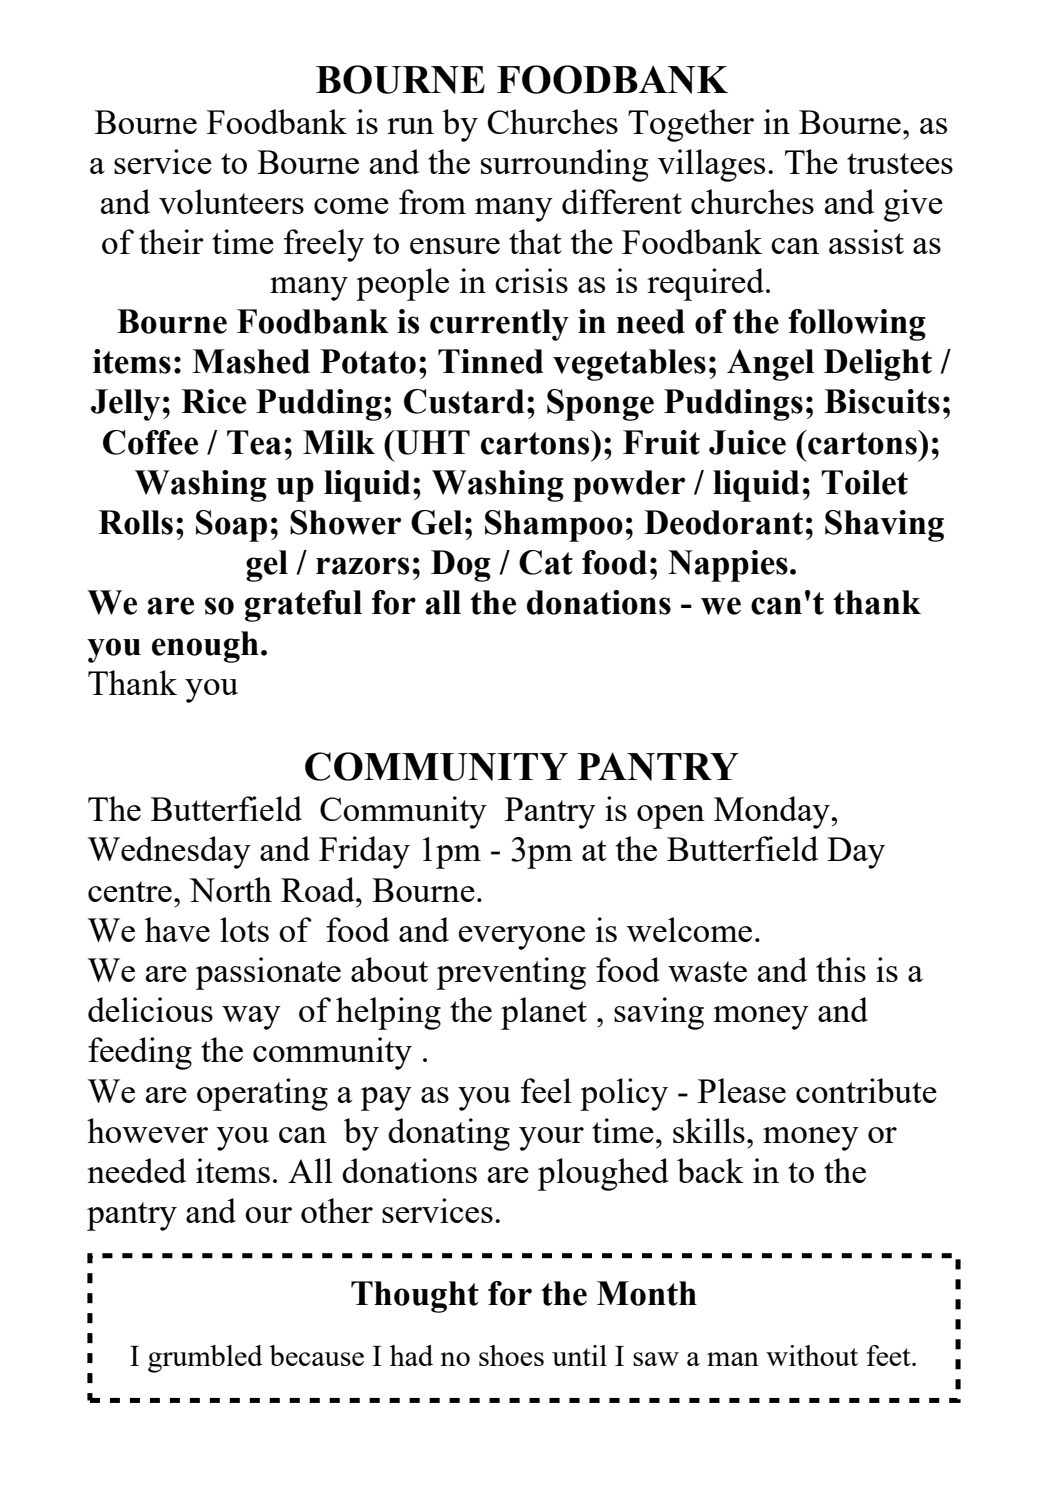 This screenshot has width=1048, height=1487. Describe the element at coordinates (773, 812) in the screenshot. I see `Monday` at that location.
